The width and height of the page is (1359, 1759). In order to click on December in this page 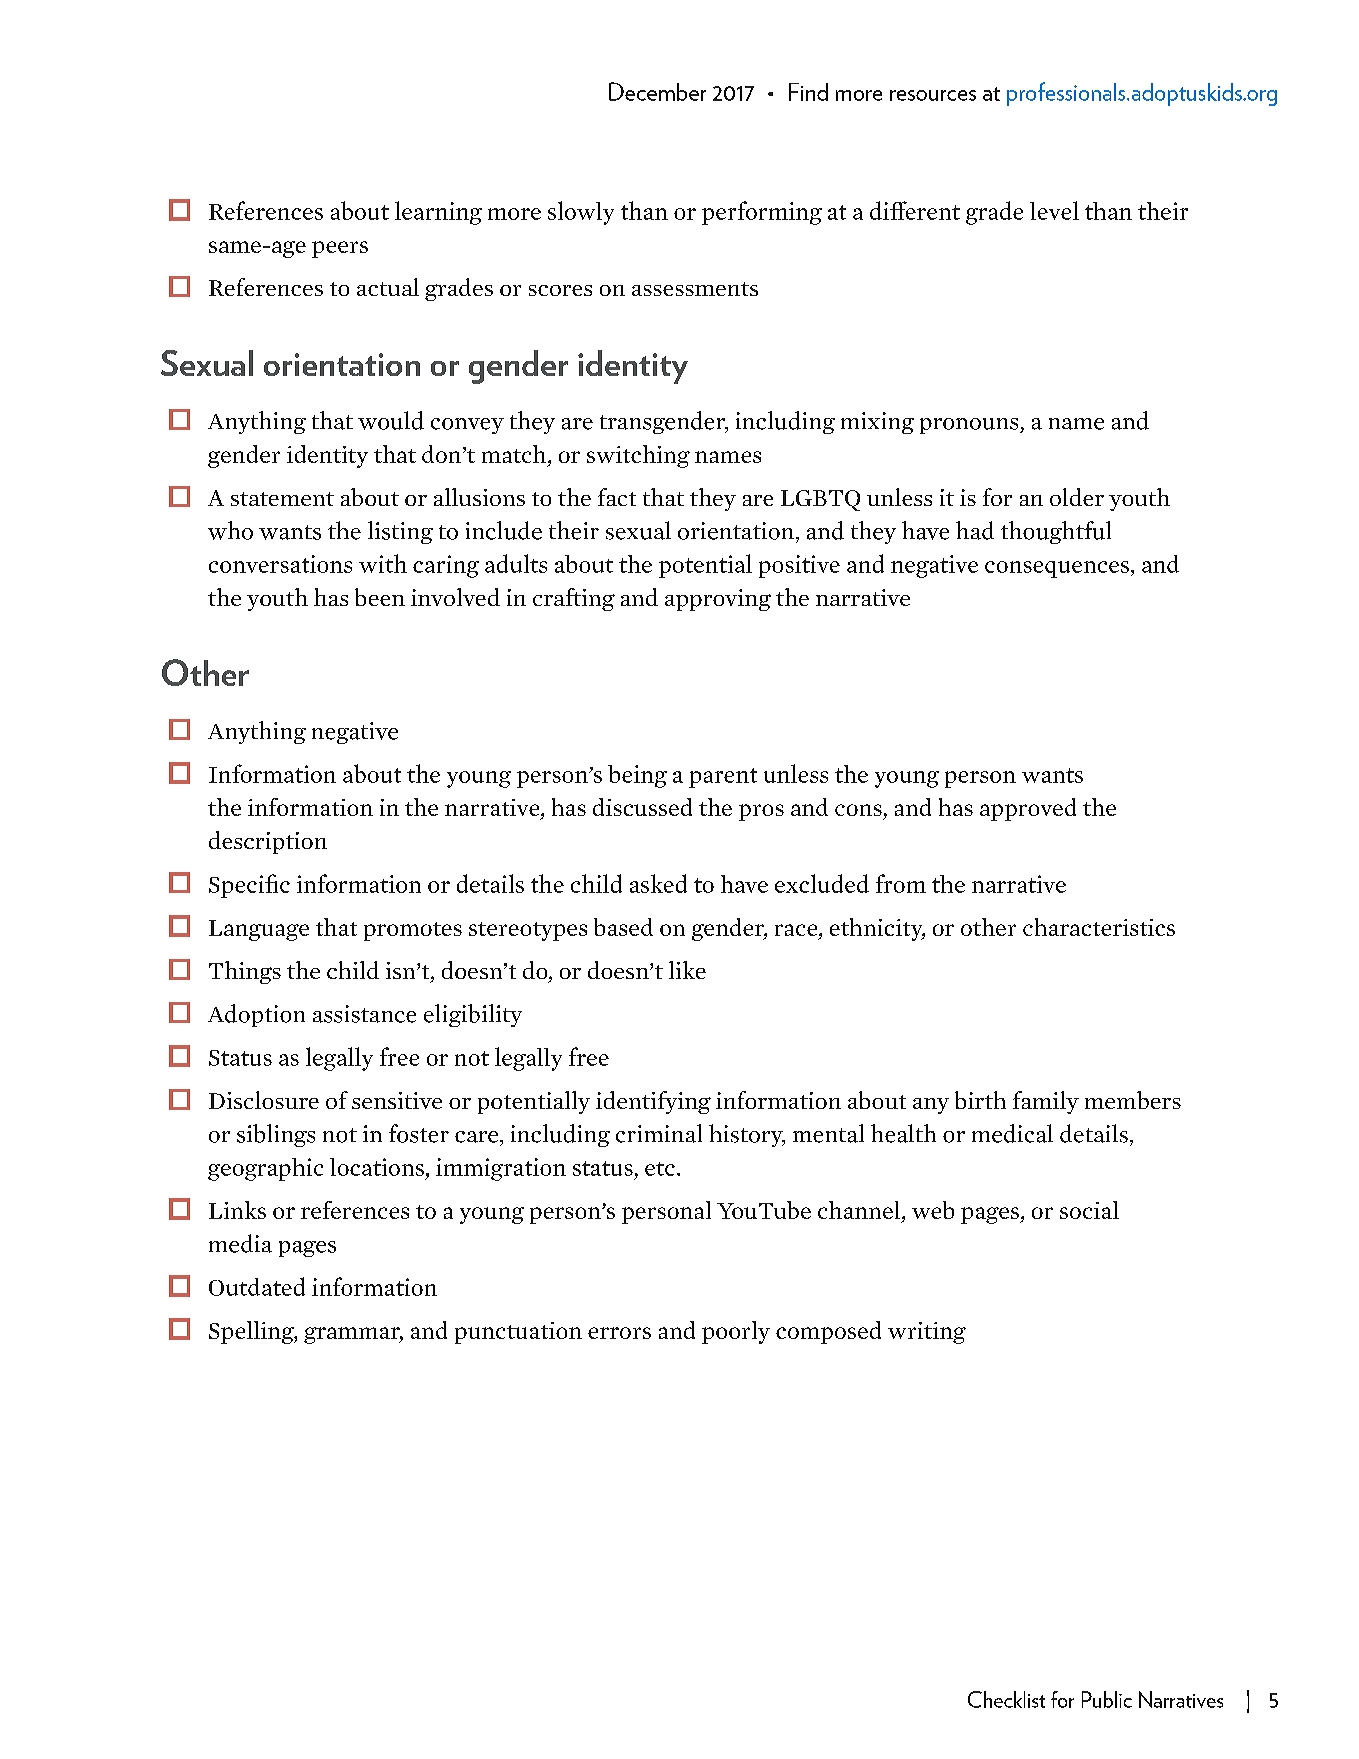, I will do `click(657, 91)`.
